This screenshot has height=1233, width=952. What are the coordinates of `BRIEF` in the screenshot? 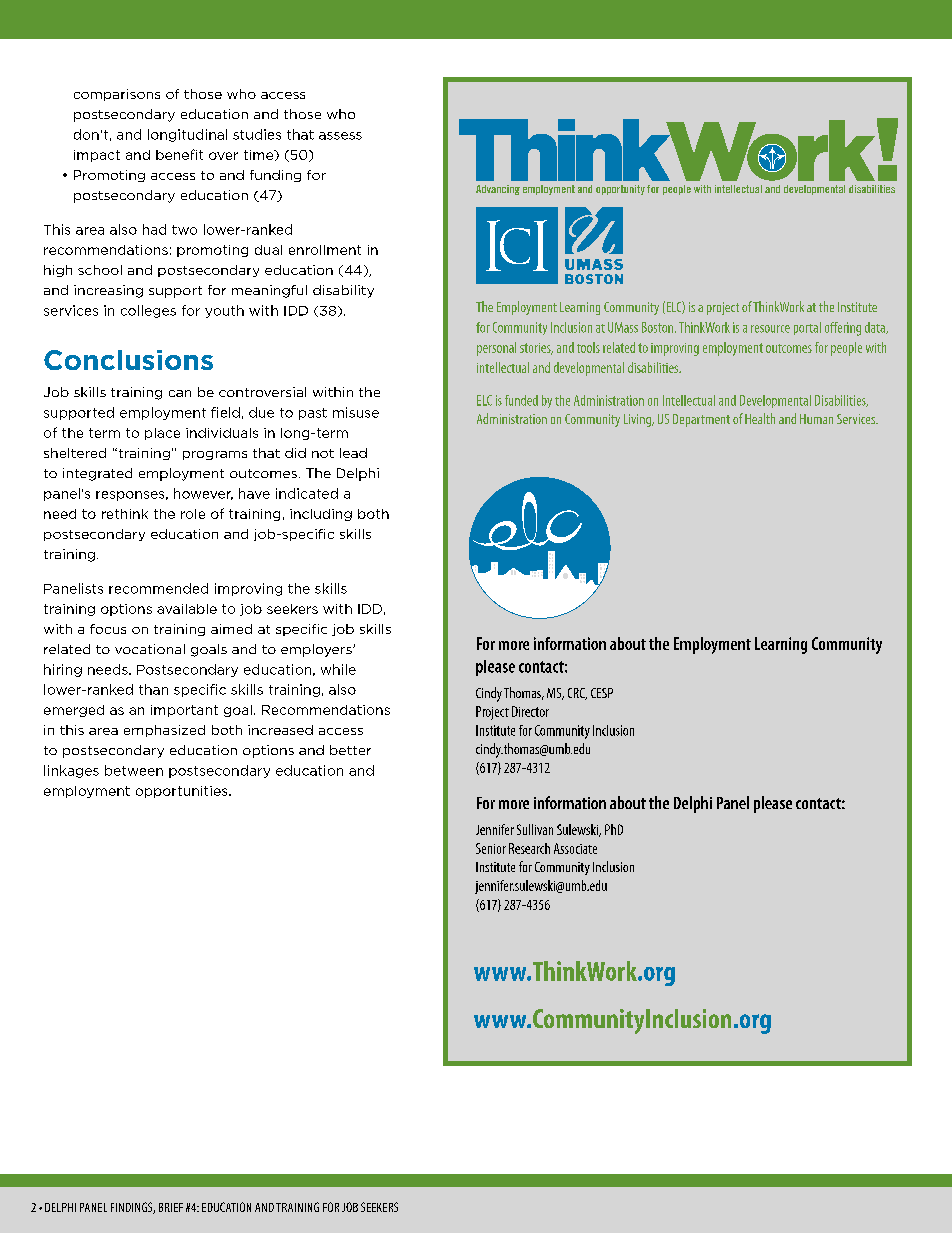 It's located at (171, 1207).
